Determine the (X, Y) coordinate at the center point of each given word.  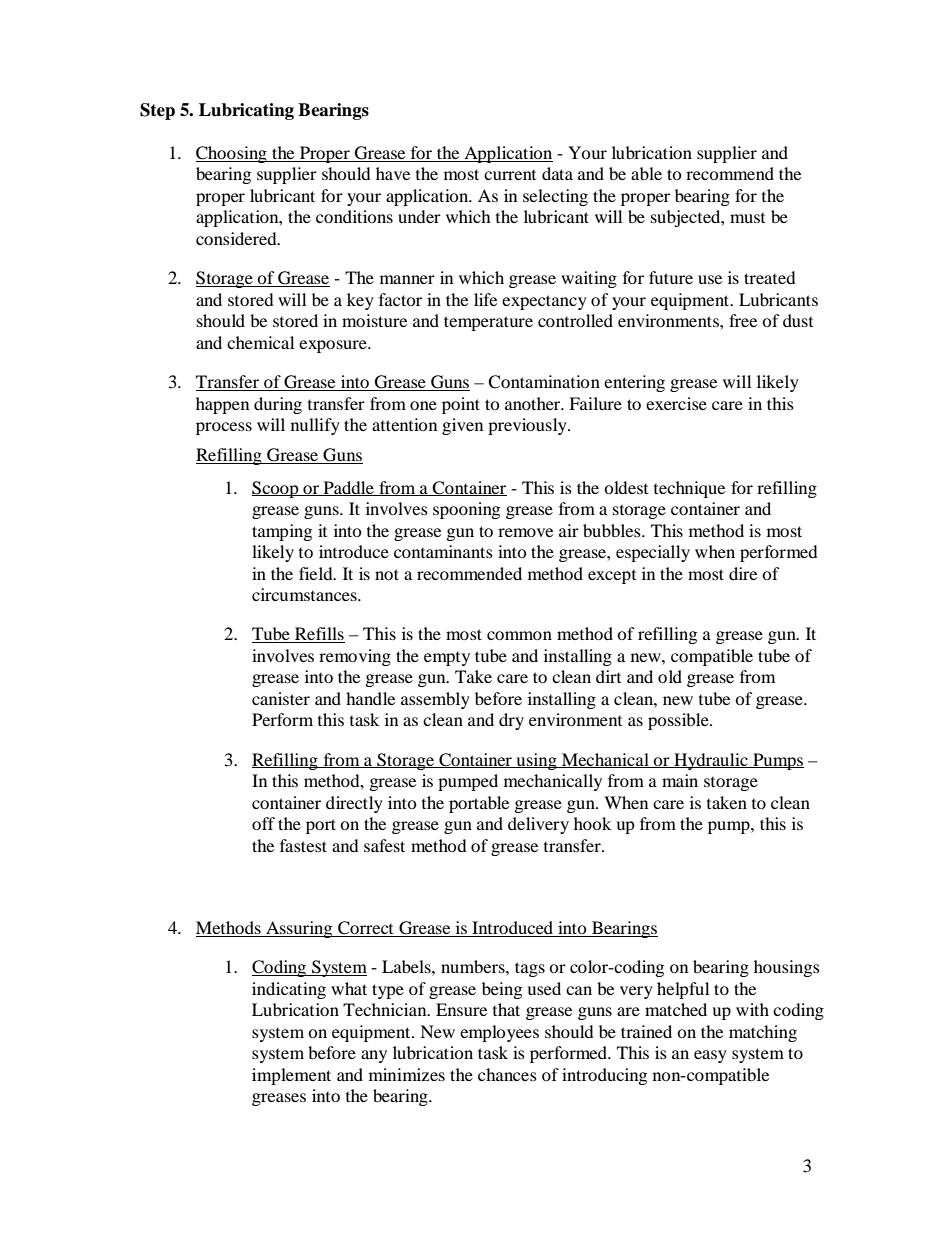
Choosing (232, 154)
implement (291, 1076)
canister (281, 698)
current (510, 175)
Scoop (276, 489)
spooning (466, 510)
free (743, 320)
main (680, 780)
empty (447, 659)
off (263, 823)
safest (384, 845)
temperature (488, 323)
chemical (260, 342)
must (747, 218)
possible (679, 721)
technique (689, 489)
